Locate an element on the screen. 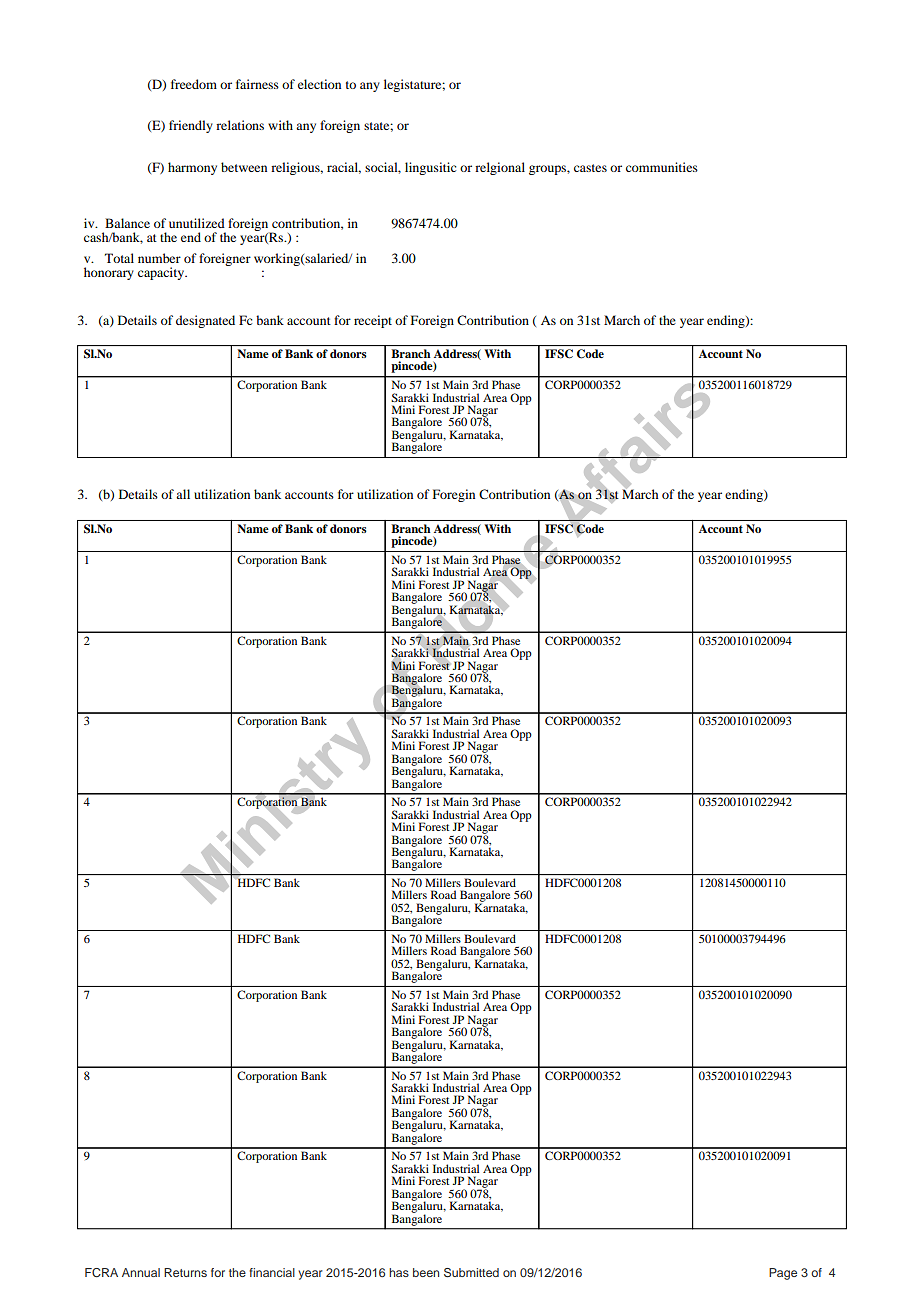 This screenshot has width=924, height=1308. Page is located at coordinates (783, 1274).
